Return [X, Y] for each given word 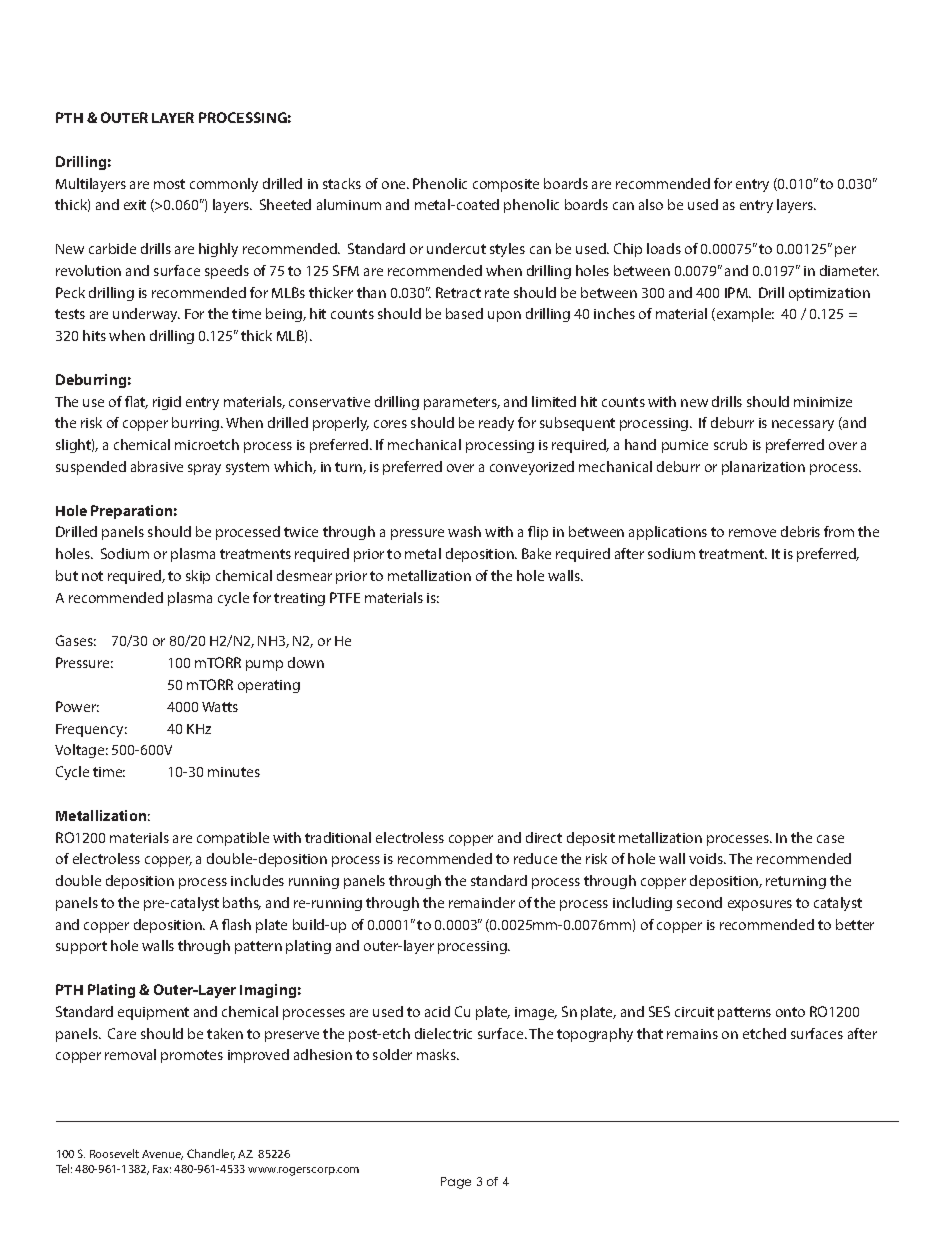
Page [456, 1183]
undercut [456, 248]
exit [135, 205]
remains [692, 1034]
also [651, 204]
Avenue [162, 1155]
